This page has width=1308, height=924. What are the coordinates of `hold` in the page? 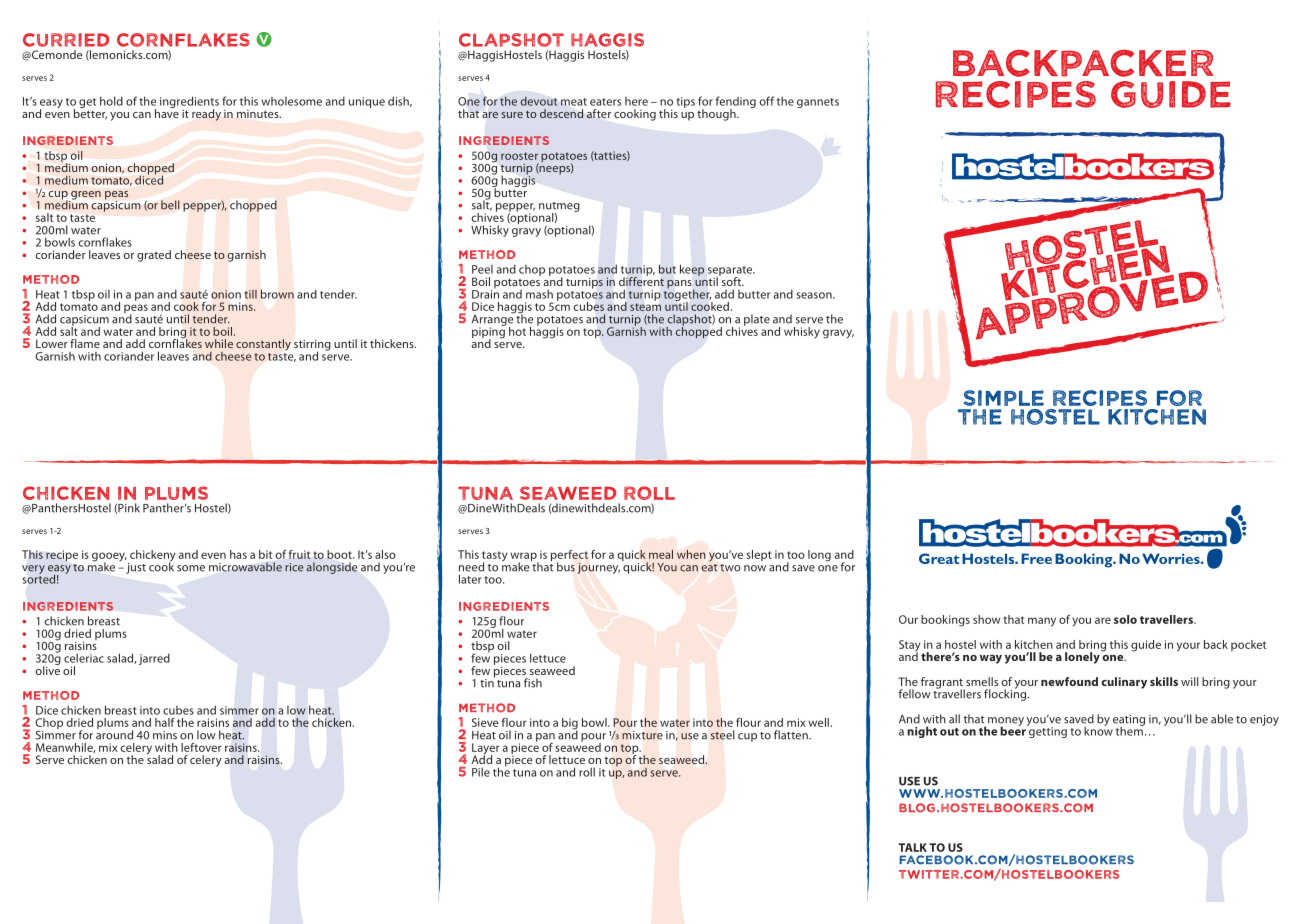 It's located at (111, 101).
